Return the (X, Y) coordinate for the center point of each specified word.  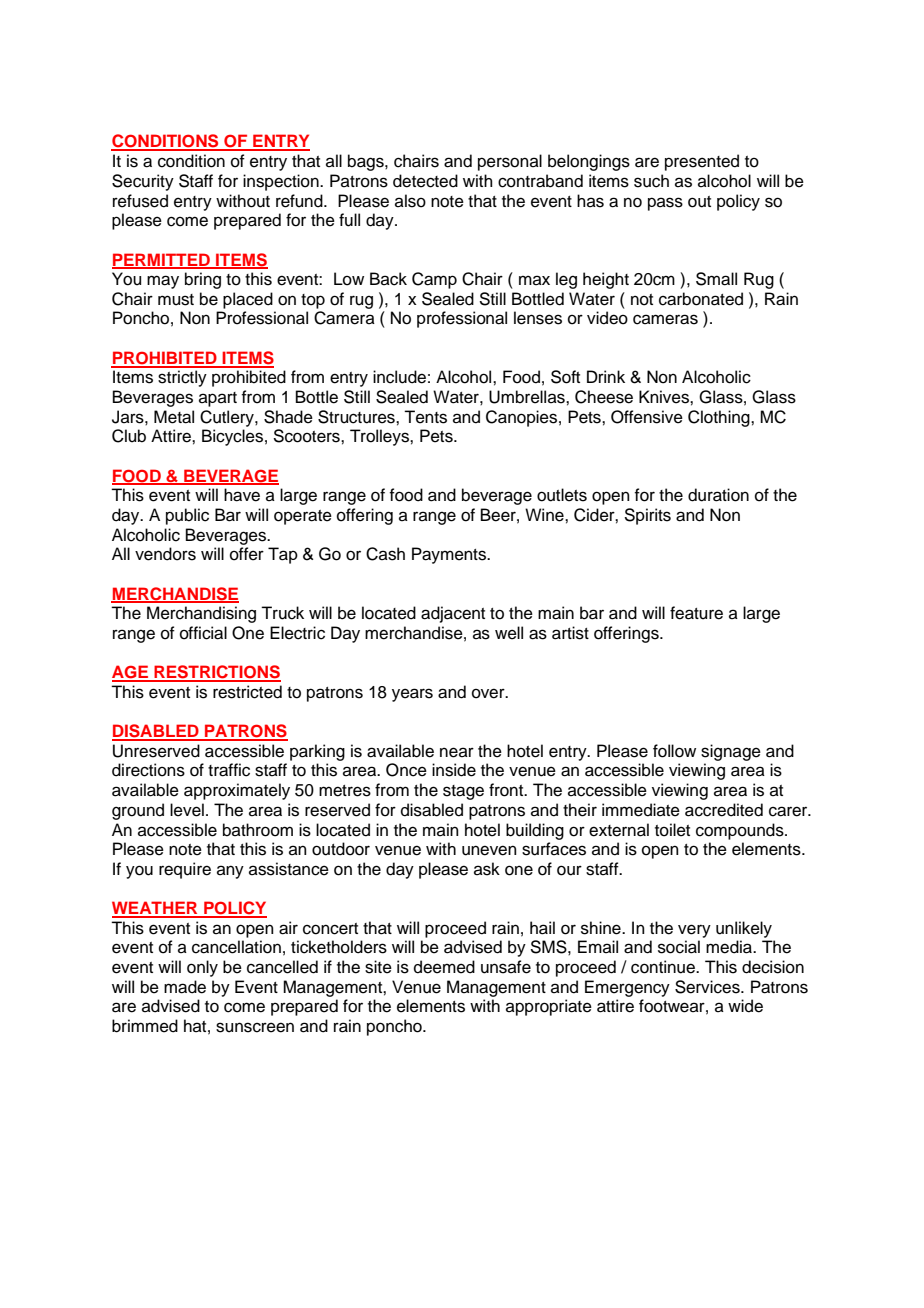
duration (718, 495)
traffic (229, 770)
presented (702, 162)
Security (143, 182)
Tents (425, 417)
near (457, 752)
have (242, 495)
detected (425, 181)
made (185, 987)
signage (731, 752)
